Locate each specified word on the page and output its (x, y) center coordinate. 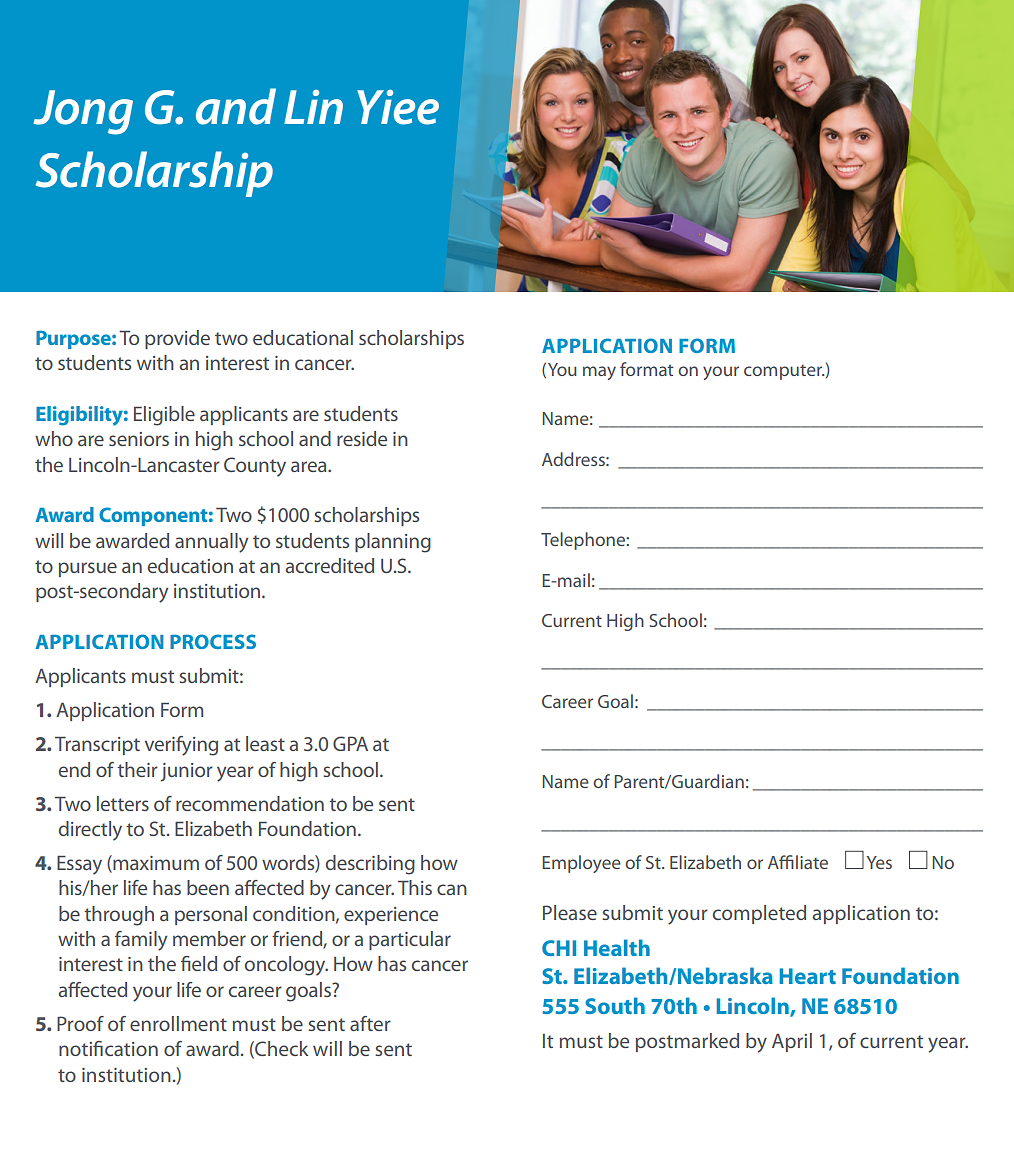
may (599, 373)
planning (393, 543)
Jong (83, 112)
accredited (329, 565)
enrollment (178, 1023)
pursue (88, 569)
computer (784, 372)
